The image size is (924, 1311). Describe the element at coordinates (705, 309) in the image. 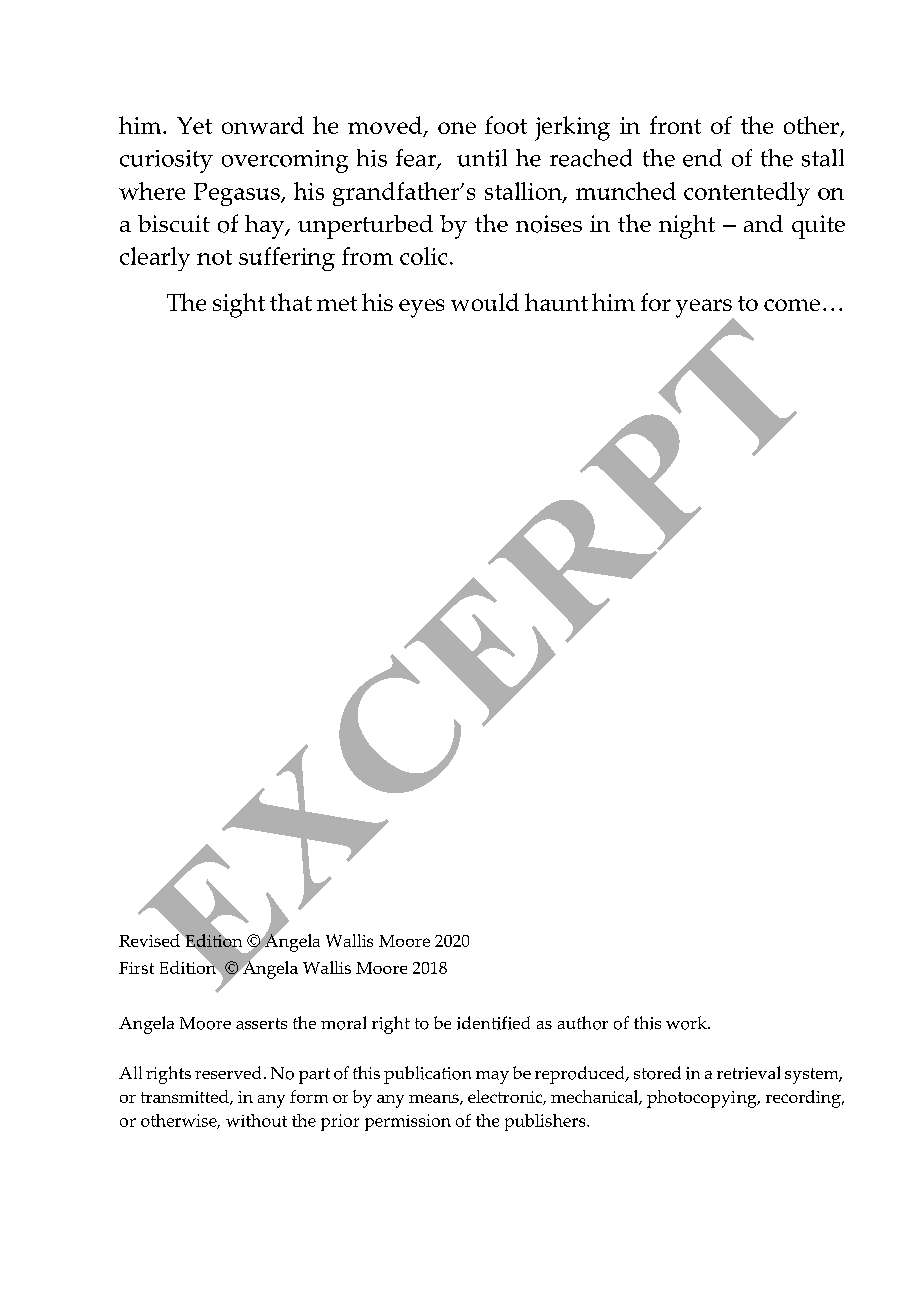

I see `years` at that location.
